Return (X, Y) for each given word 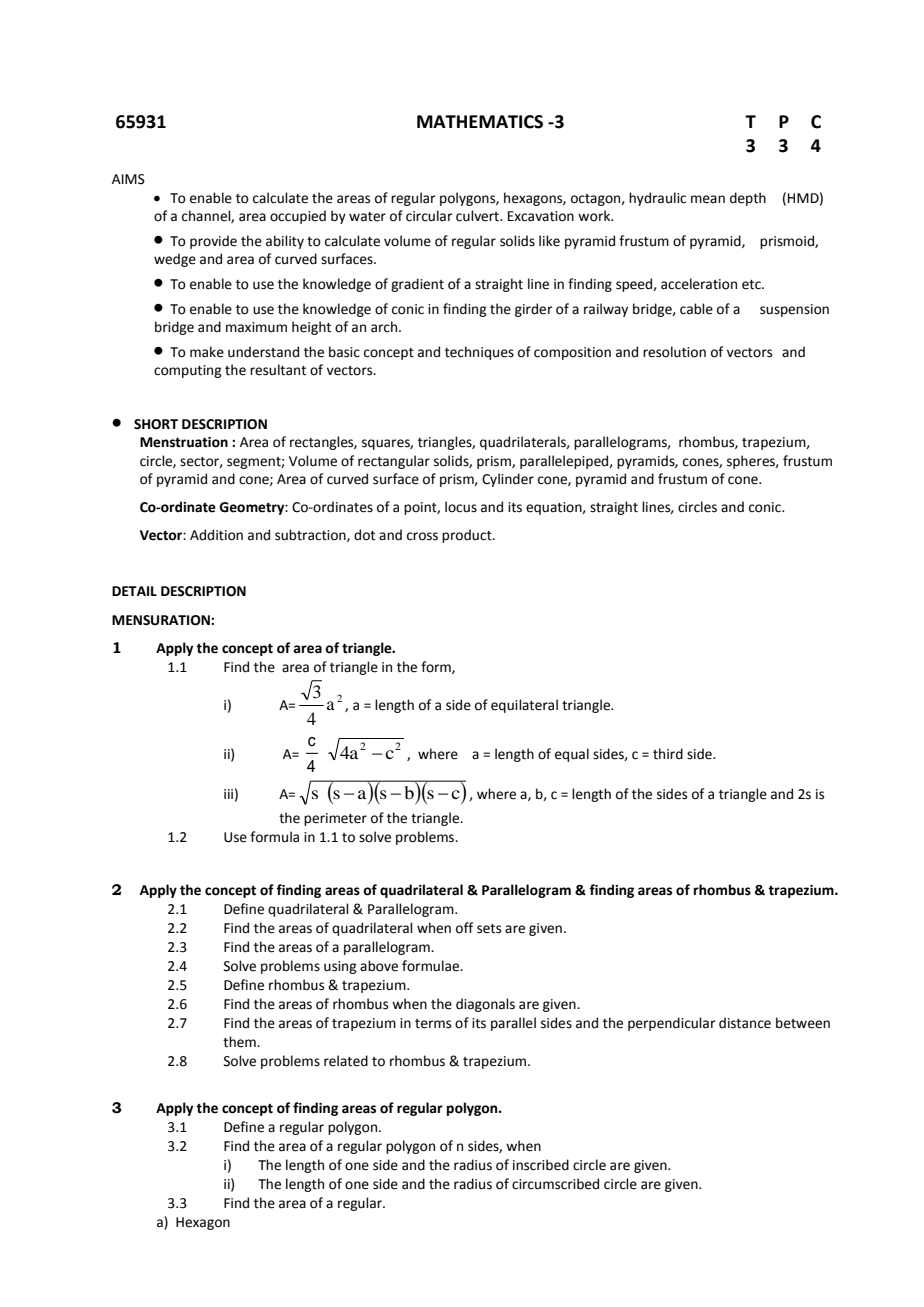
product (468, 536)
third (668, 754)
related (346, 1061)
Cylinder (508, 480)
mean (708, 199)
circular (429, 216)
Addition (216, 535)
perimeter (335, 819)
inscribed (541, 1165)
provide (213, 242)
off (464, 928)
